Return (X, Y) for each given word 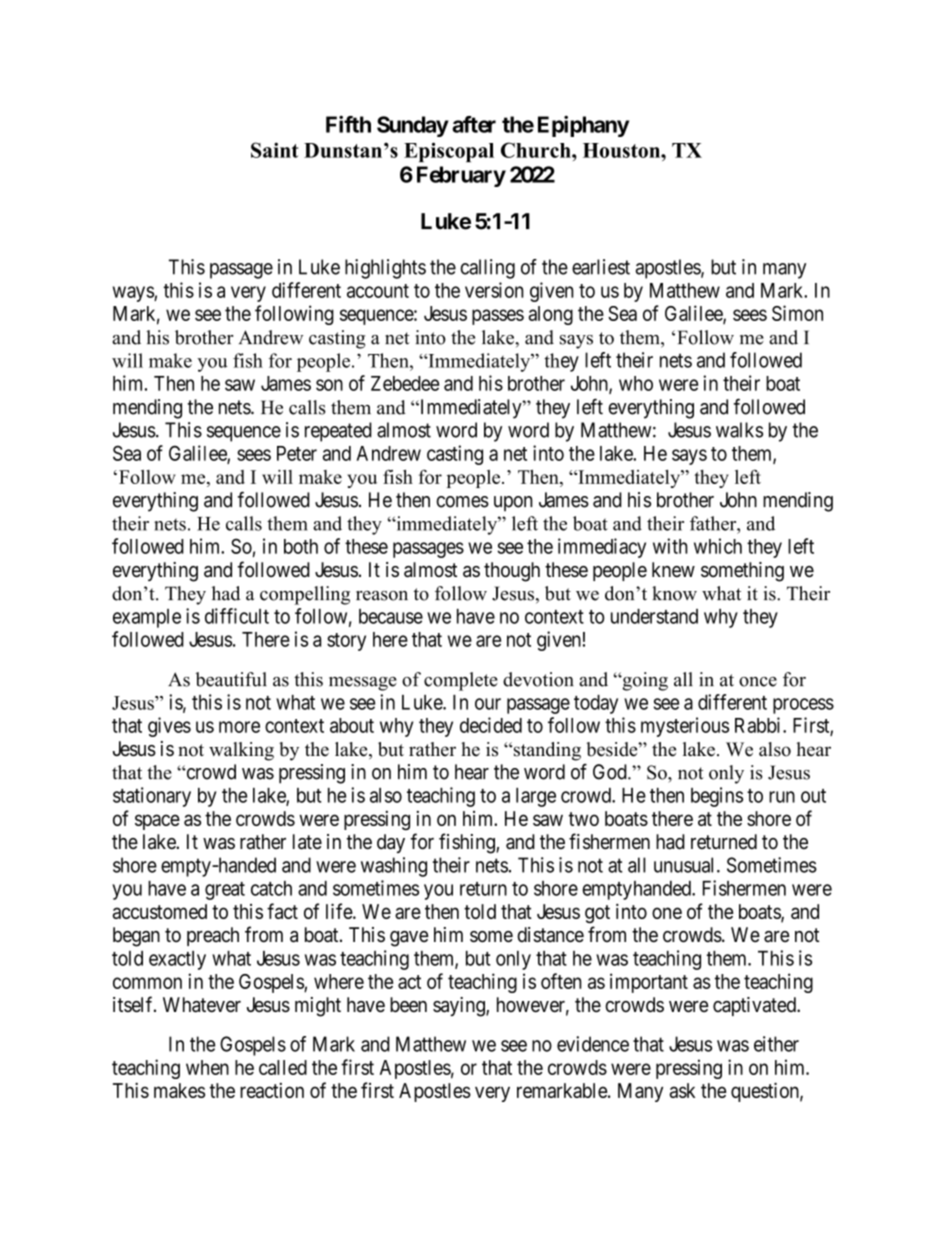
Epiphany (583, 126)
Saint (274, 150)
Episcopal (449, 152)
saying (460, 1007)
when (207, 1067)
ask (682, 1090)
